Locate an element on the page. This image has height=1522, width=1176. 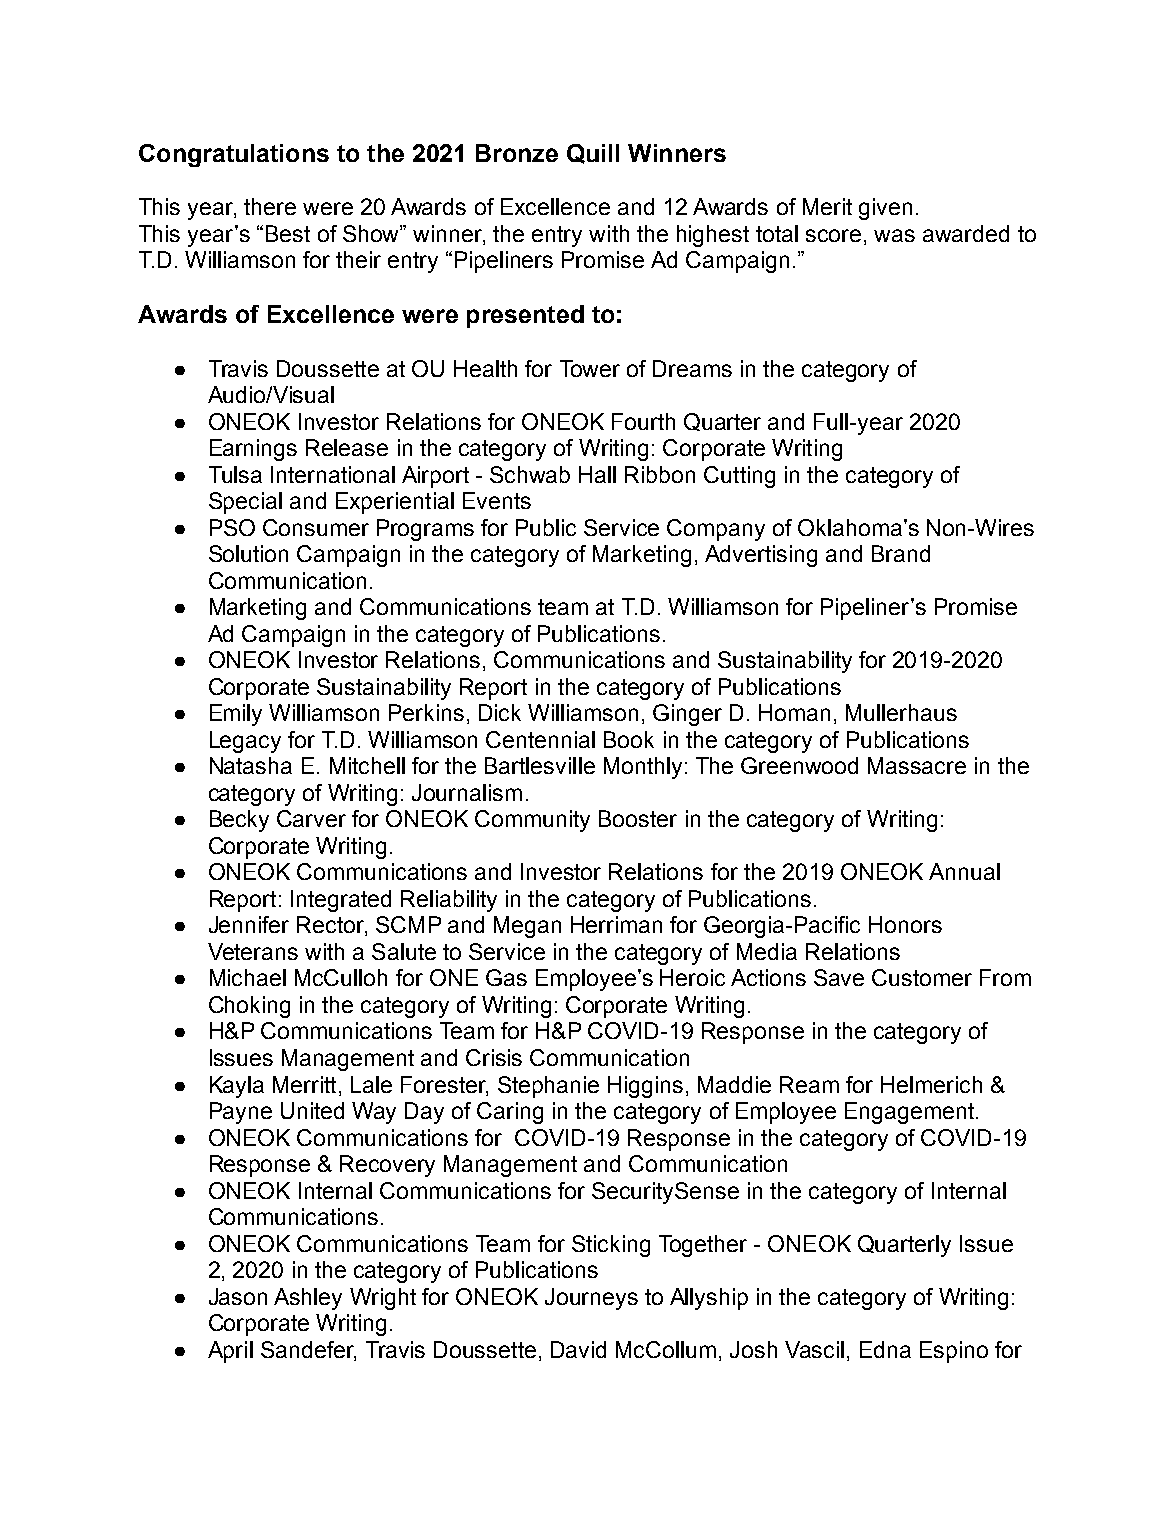
Customer is located at coordinates (922, 977).
